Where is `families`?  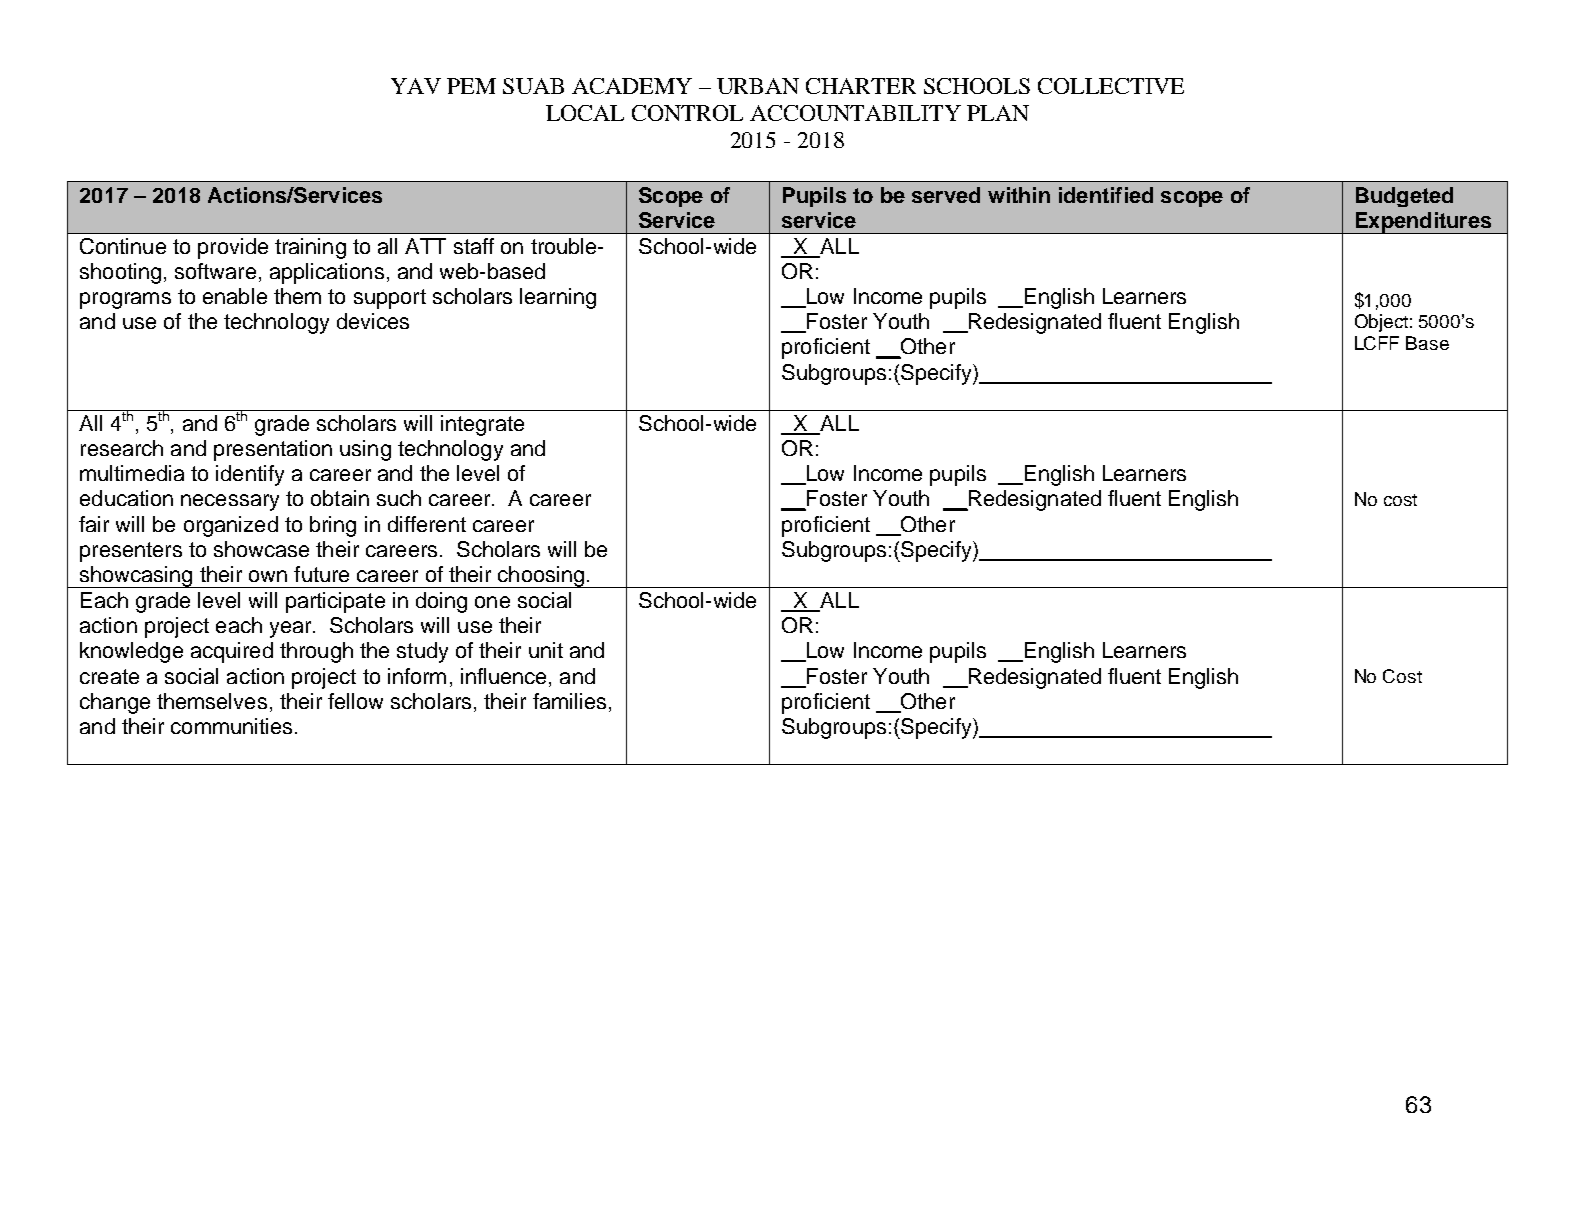 families is located at coordinates (569, 701).
